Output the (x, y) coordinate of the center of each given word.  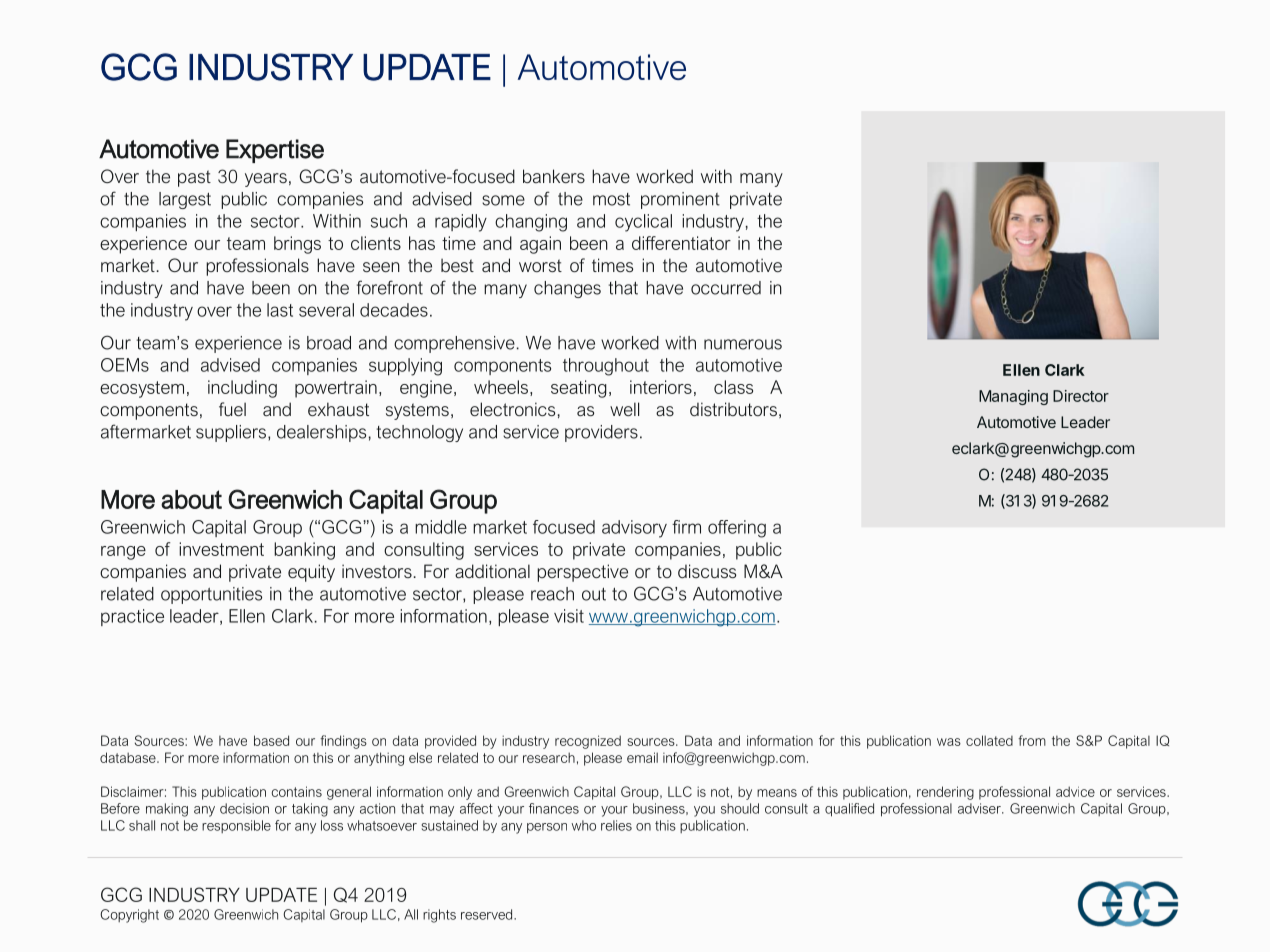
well (624, 409)
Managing (1013, 397)
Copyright (129, 916)
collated (989, 740)
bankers (554, 176)
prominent (680, 200)
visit (569, 616)
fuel (232, 409)
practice (132, 617)
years (266, 180)
